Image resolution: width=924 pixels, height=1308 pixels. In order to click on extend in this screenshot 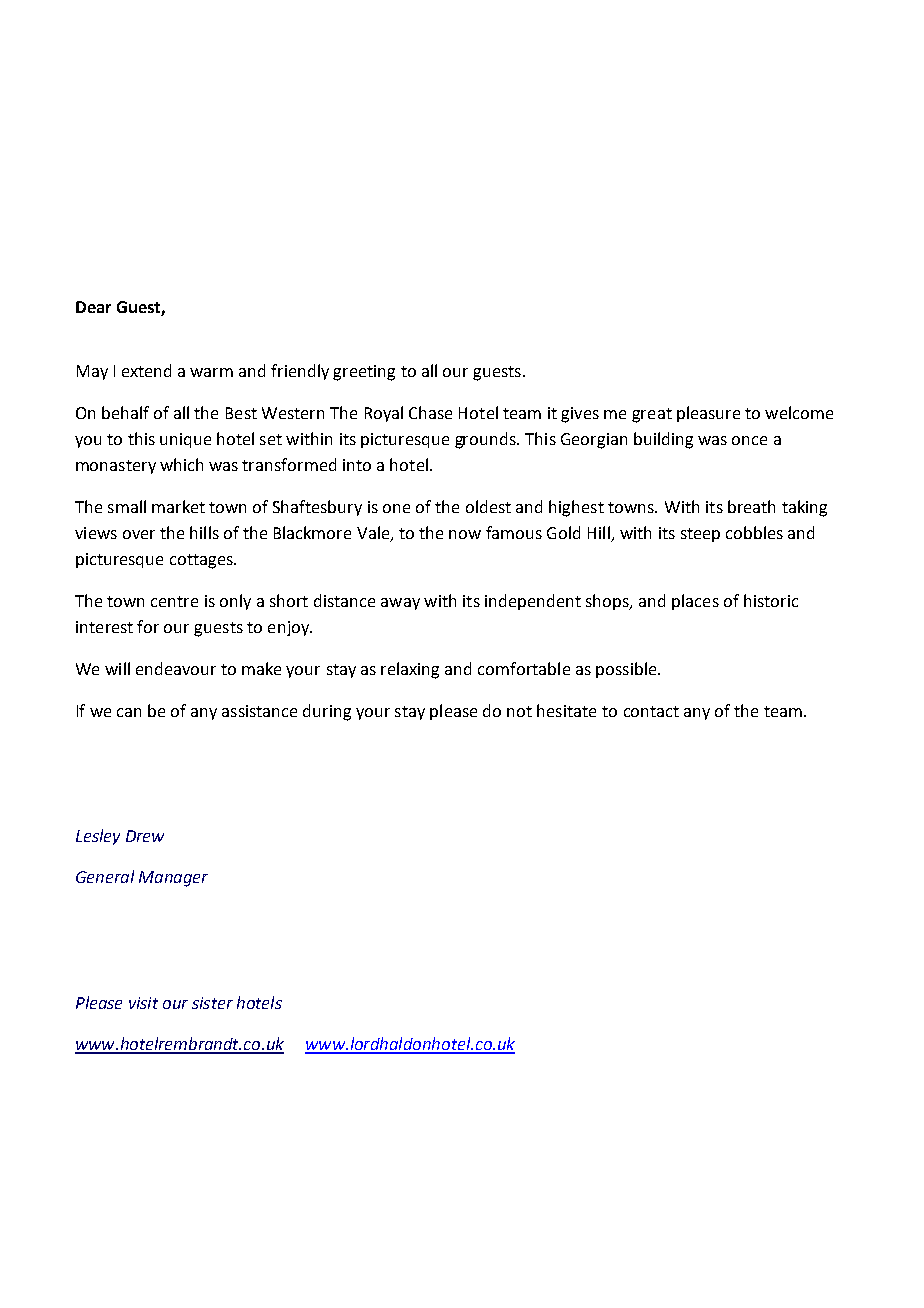, I will do `click(146, 370)`.
